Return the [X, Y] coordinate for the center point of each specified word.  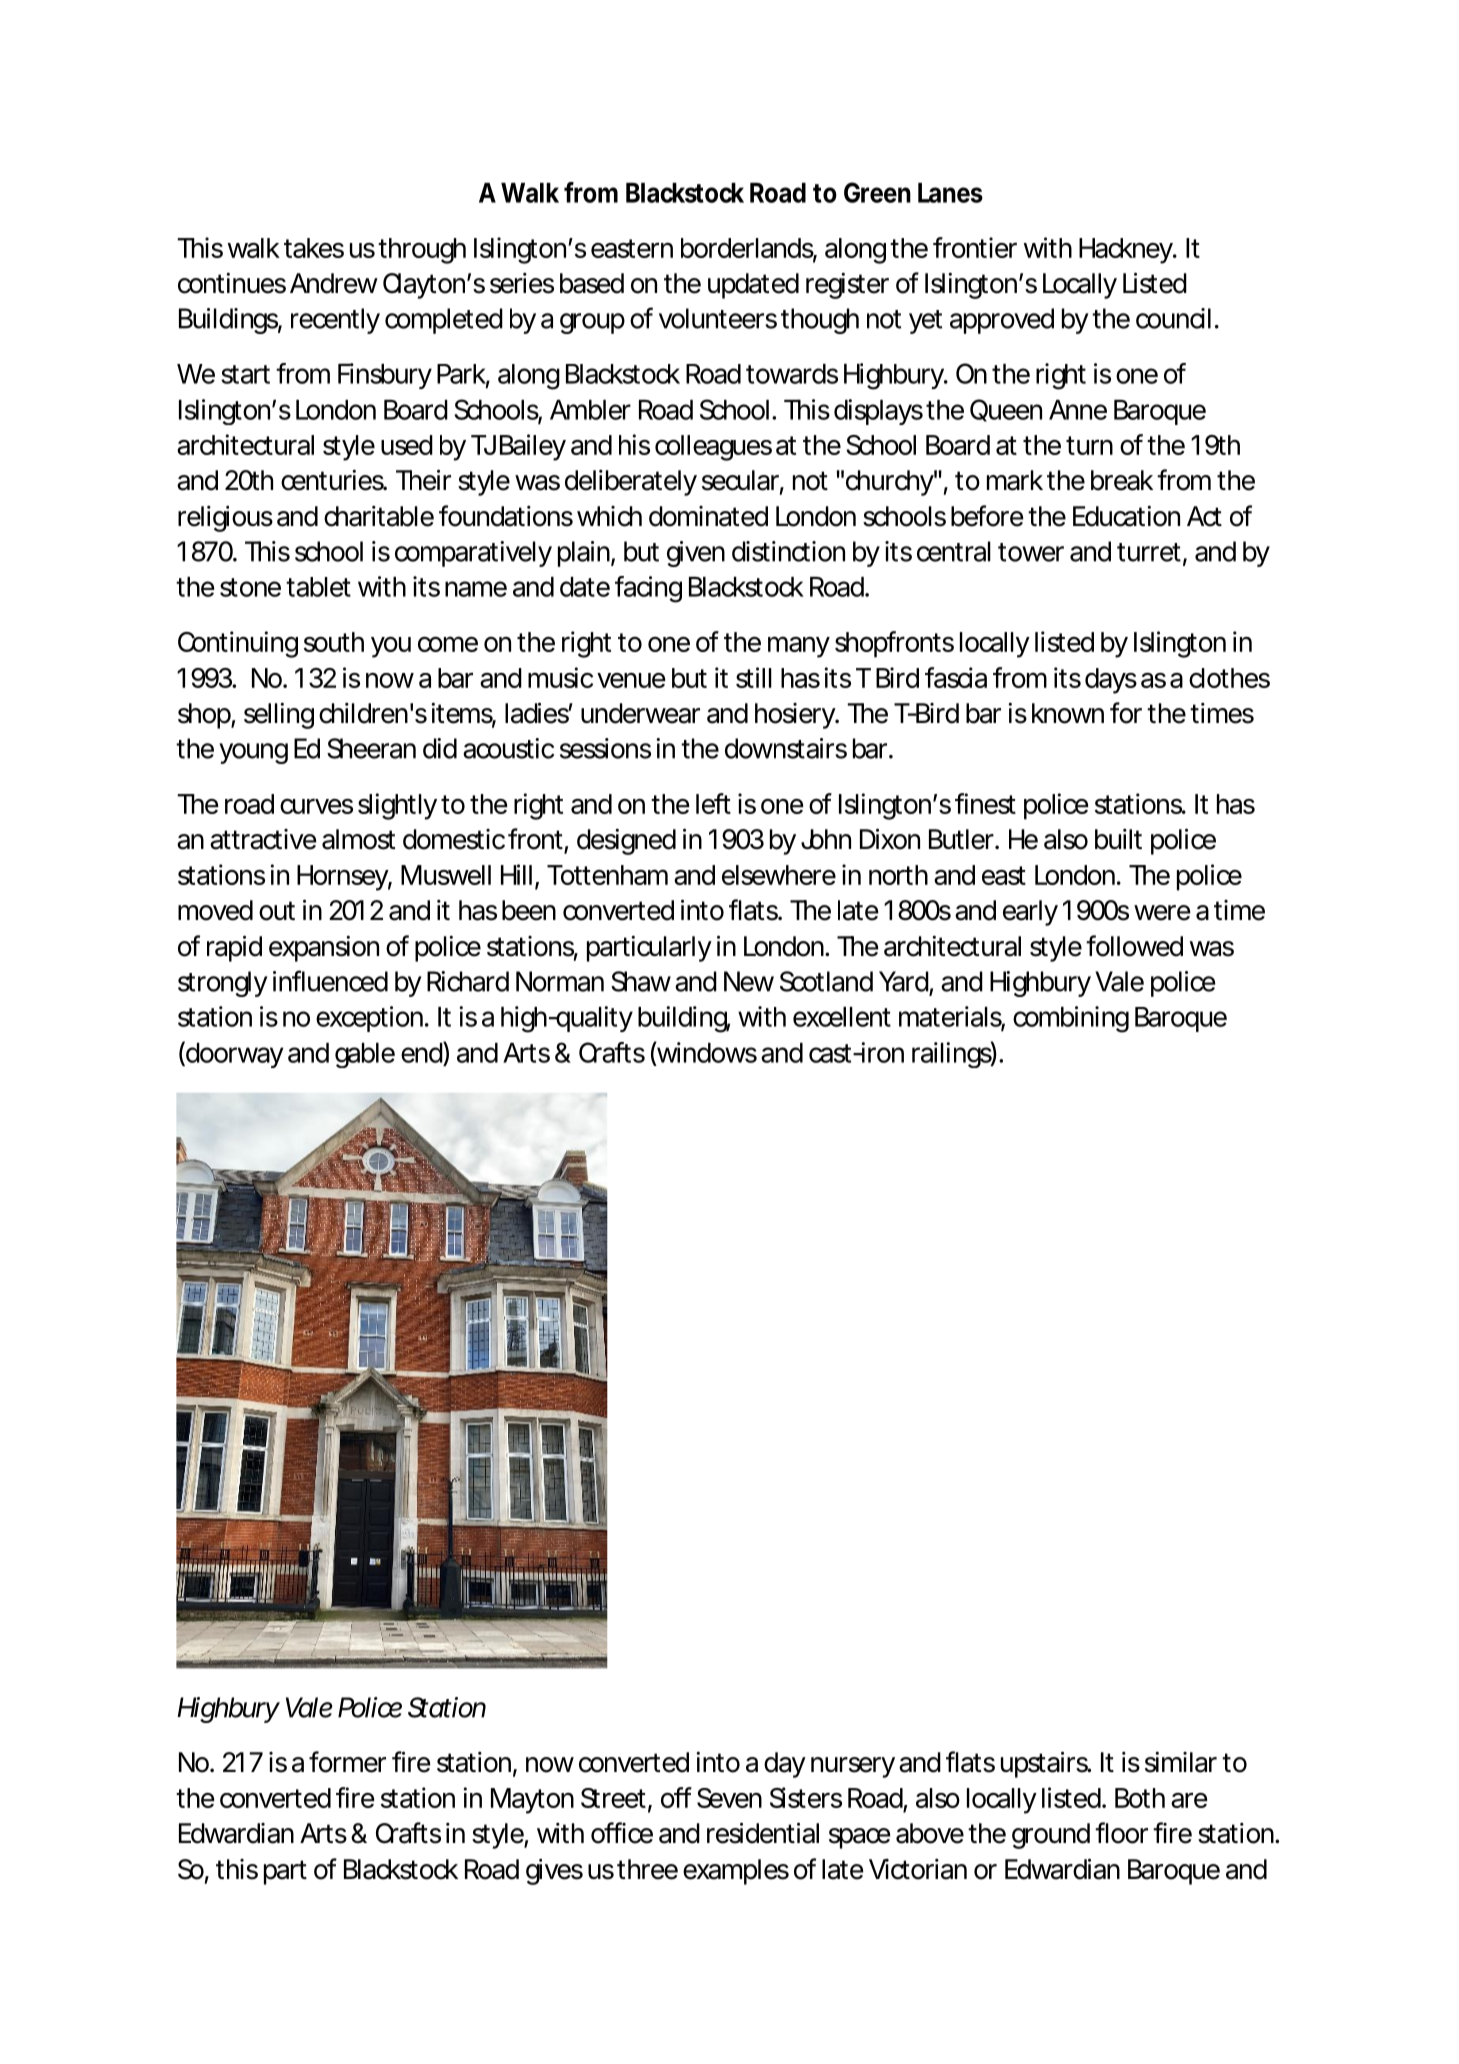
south [334, 642]
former [347, 1762]
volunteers [718, 318]
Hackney [1127, 251]
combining [1071, 1019]
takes [314, 248]
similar [1181, 1762]
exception [369, 1019]
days [1111, 681]
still [754, 677]
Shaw [641, 981]
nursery [853, 1767]
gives [554, 1871]
